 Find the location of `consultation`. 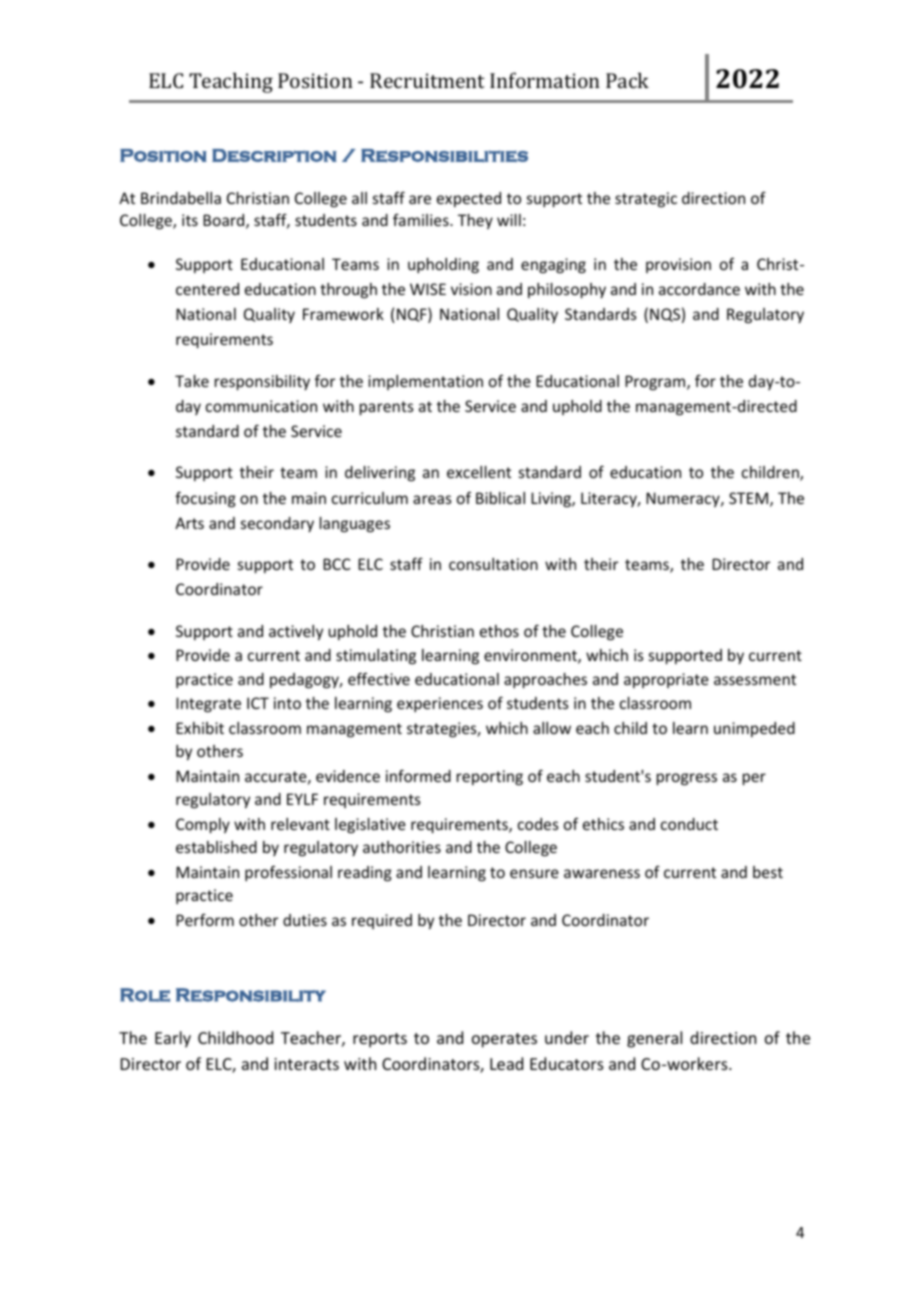

consultation is located at coordinates (493, 564).
